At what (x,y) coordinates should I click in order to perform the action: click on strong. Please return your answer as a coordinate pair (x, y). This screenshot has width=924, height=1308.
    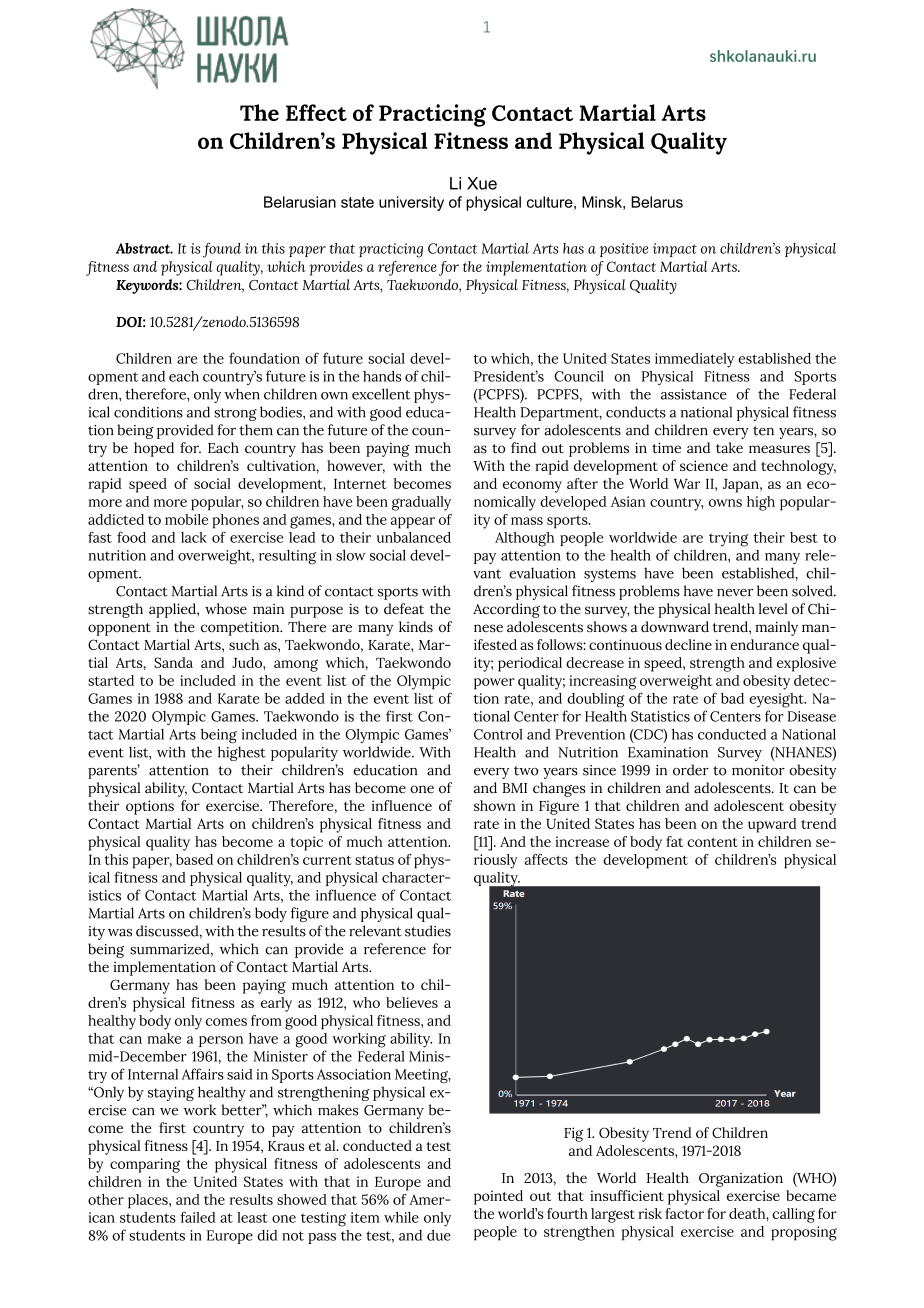
    Looking at the image, I should click on (235, 414).
